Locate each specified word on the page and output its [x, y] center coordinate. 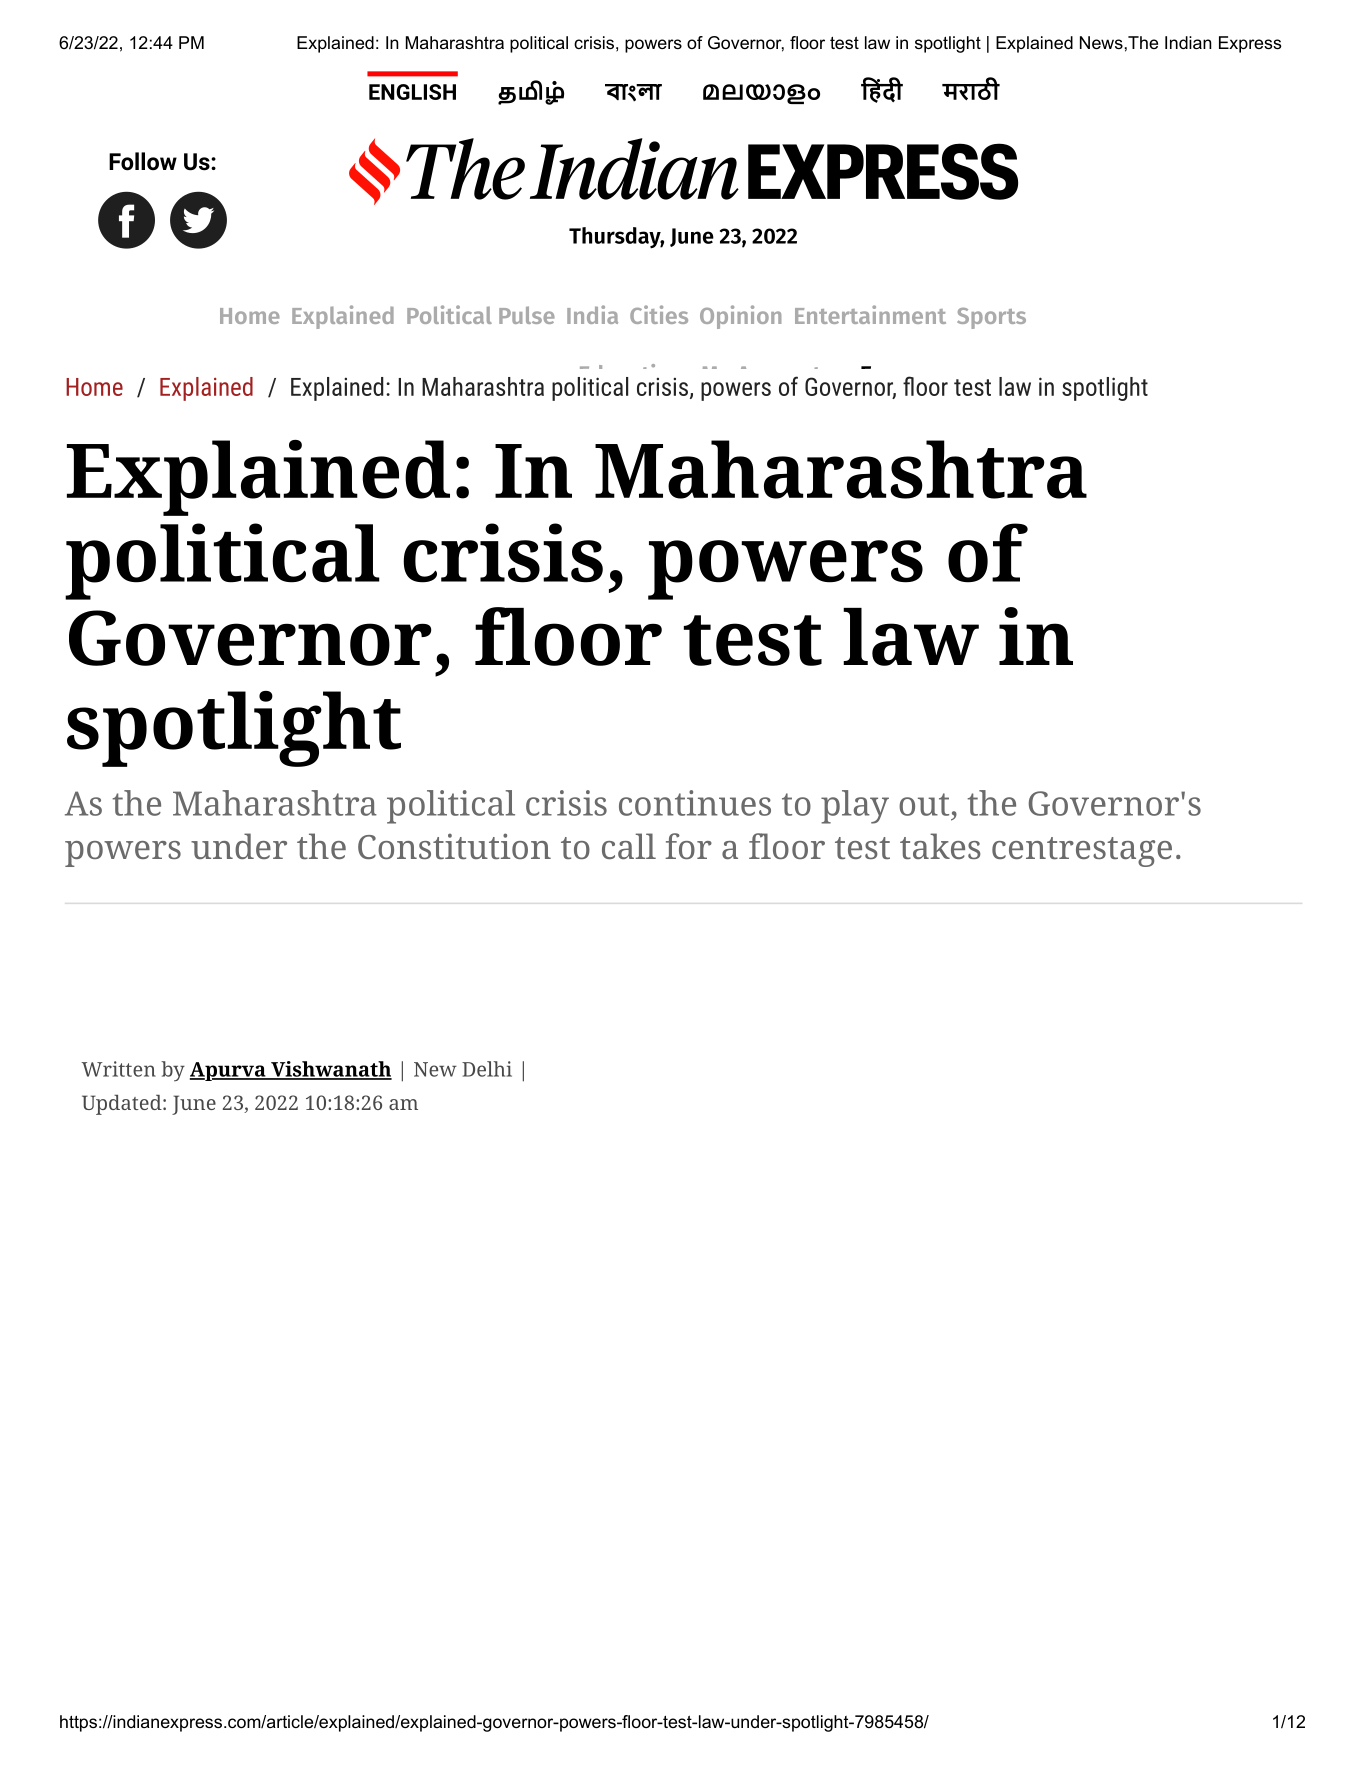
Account [779, 375]
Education [631, 374]
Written [118, 1069]
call [629, 846]
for [688, 846]
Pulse [527, 315]
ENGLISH [412, 92]
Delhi [487, 1069]
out [924, 804]
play [855, 807]
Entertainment [870, 314]
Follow [143, 161]
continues [695, 803]
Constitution [454, 846]
